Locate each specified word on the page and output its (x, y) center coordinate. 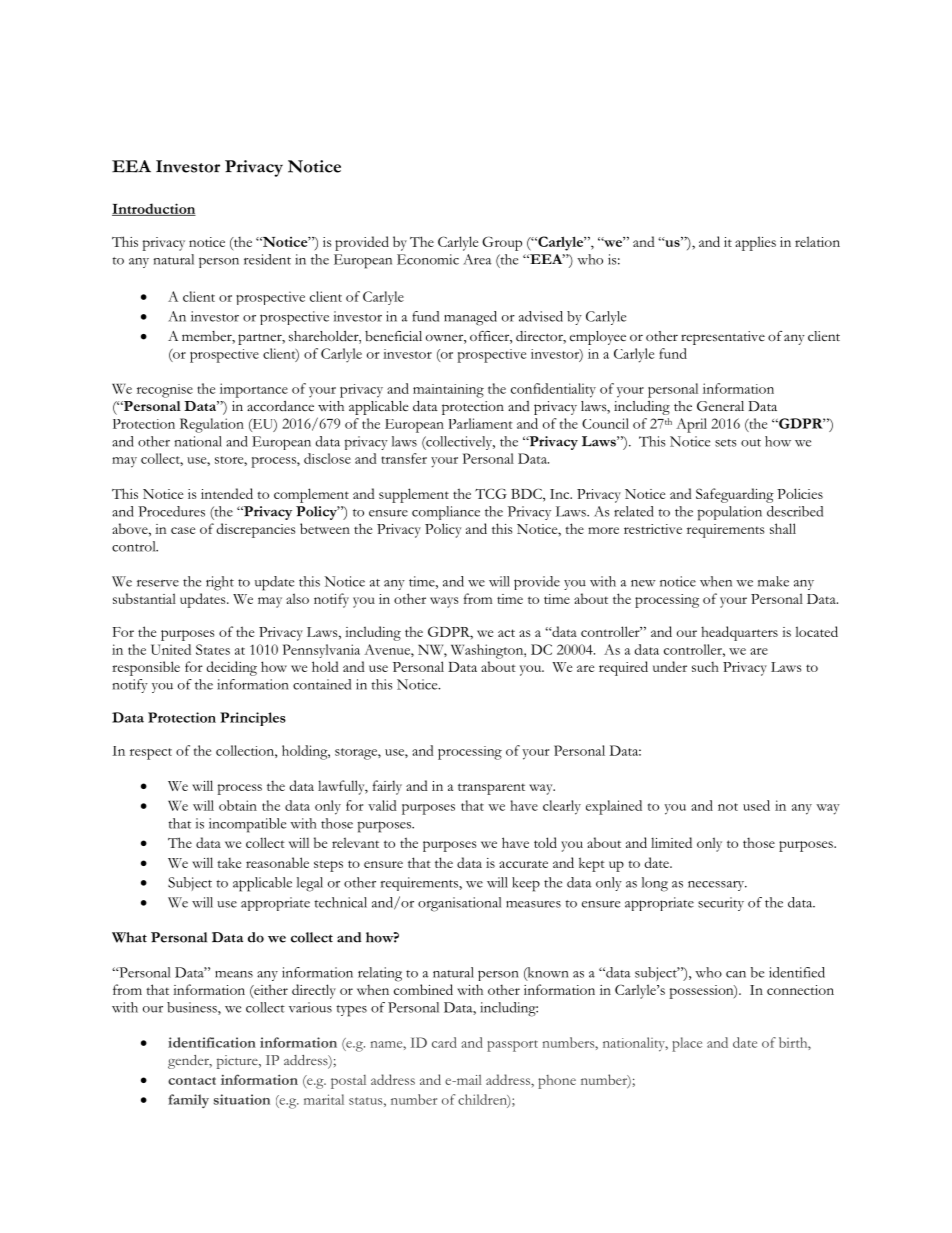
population (730, 513)
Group (502, 243)
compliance (446, 513)
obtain (238, 805)
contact (192, 1081)
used (756, 805)
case (183, 530)
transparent (491, 789)
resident (267, 259)
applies (755, 243)
